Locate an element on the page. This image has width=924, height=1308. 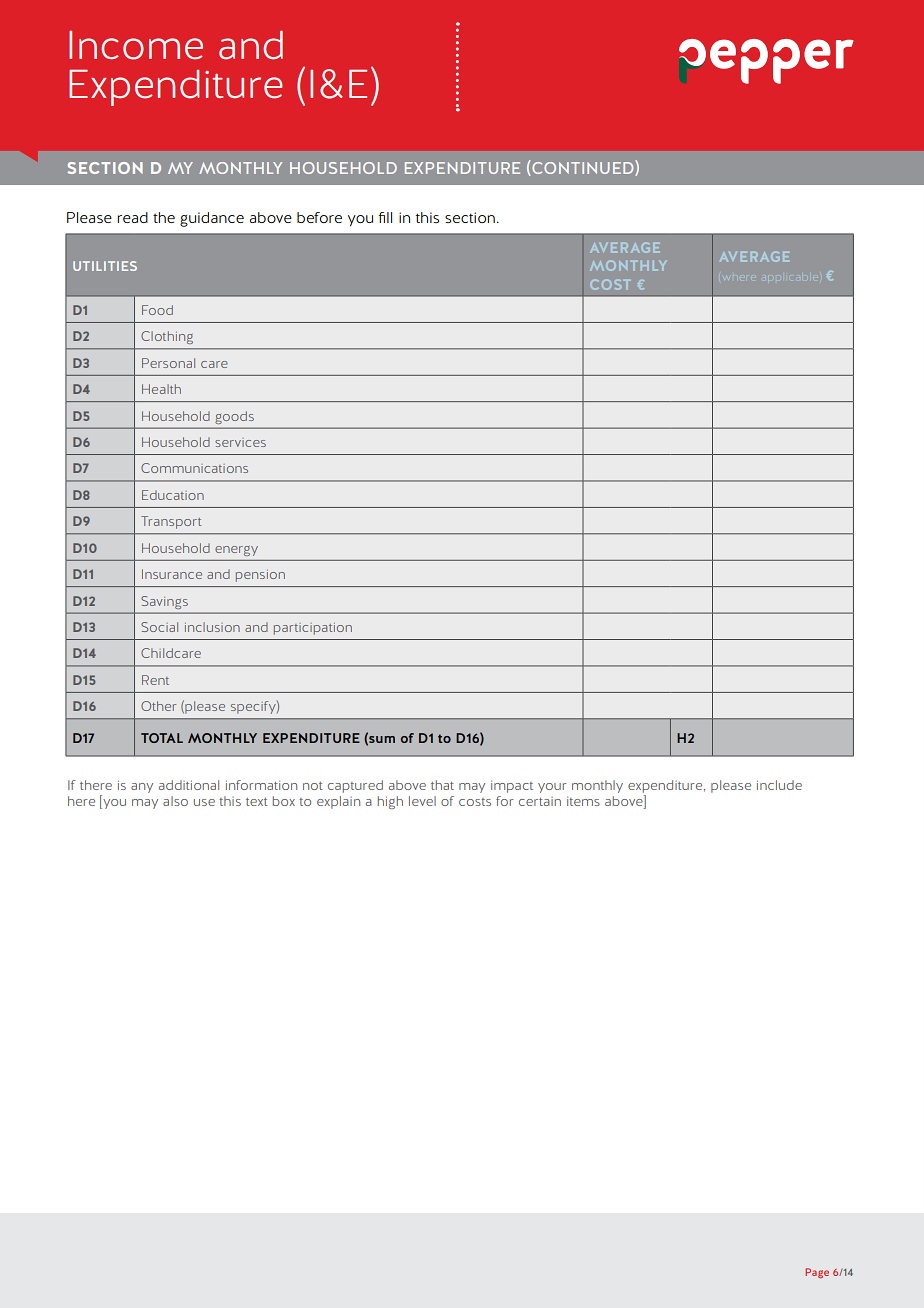
Communications is located at coordinates (194, 468).
